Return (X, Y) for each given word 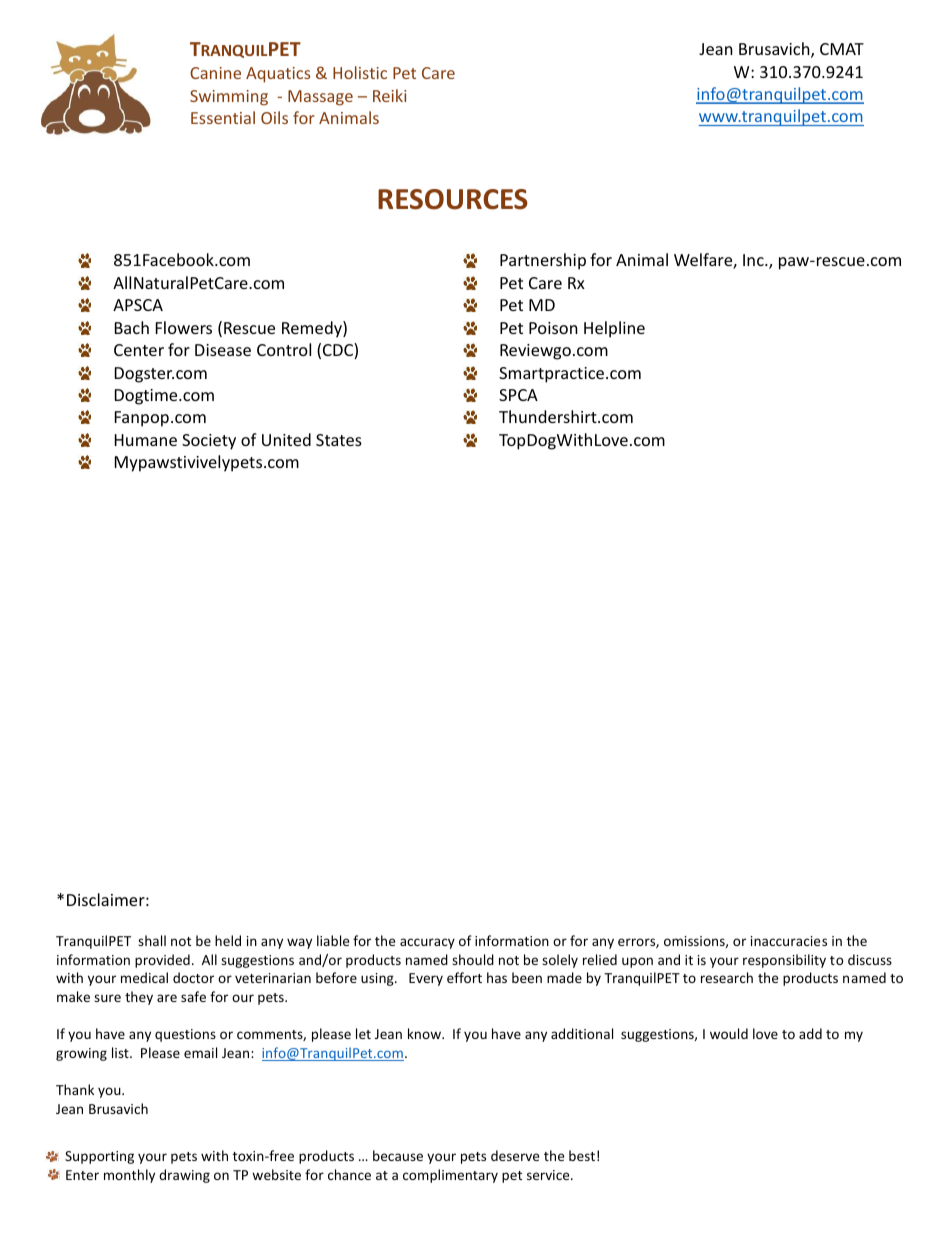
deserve (515, 1155)
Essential (223, 117)
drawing (184, 1176)
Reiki (389, 95)
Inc (754, 260)
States (339, 440)
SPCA (518, 395)
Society (209, 442)
